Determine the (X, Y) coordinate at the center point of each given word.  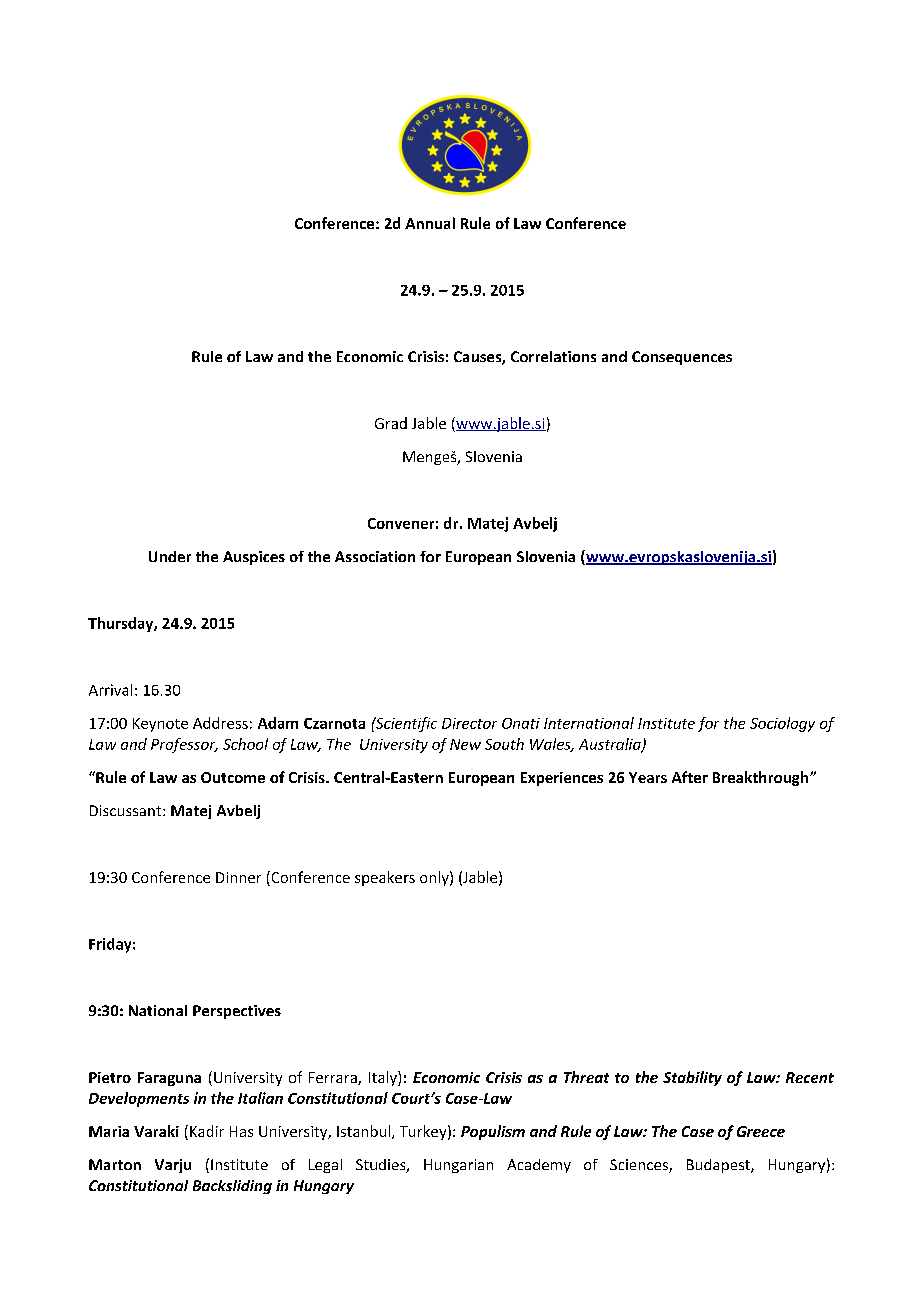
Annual (430, 223)
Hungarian (458, 1166)
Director (469, 723)
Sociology (782, 724)
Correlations (553, 356)
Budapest (719, 1166)
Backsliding (232, 1187)
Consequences (682, 358)
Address (220, 723)
